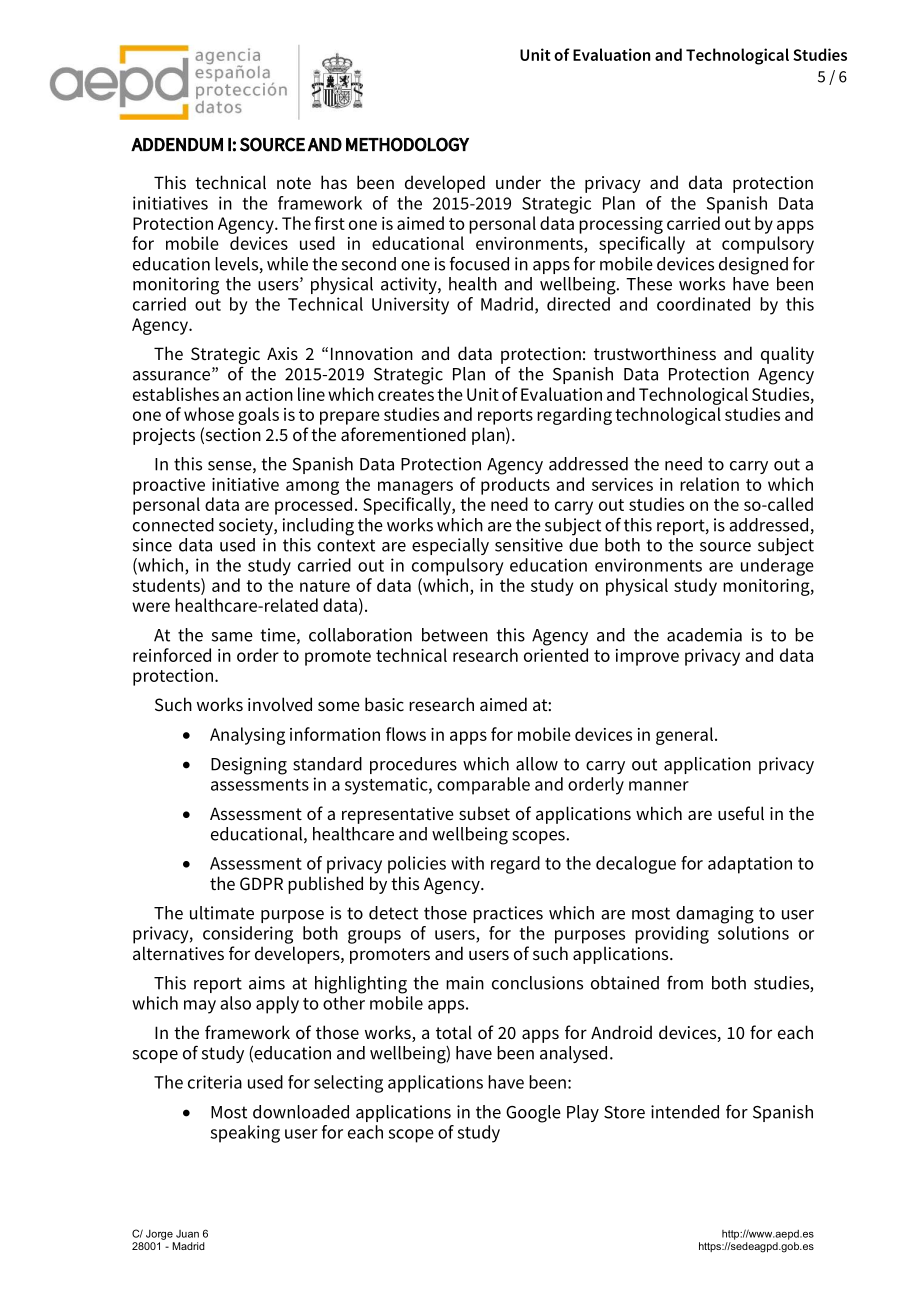  What do you see at coordinates (685, 1112) in the screenshot?
I see `intended` at bounding box center [685, 1112].
